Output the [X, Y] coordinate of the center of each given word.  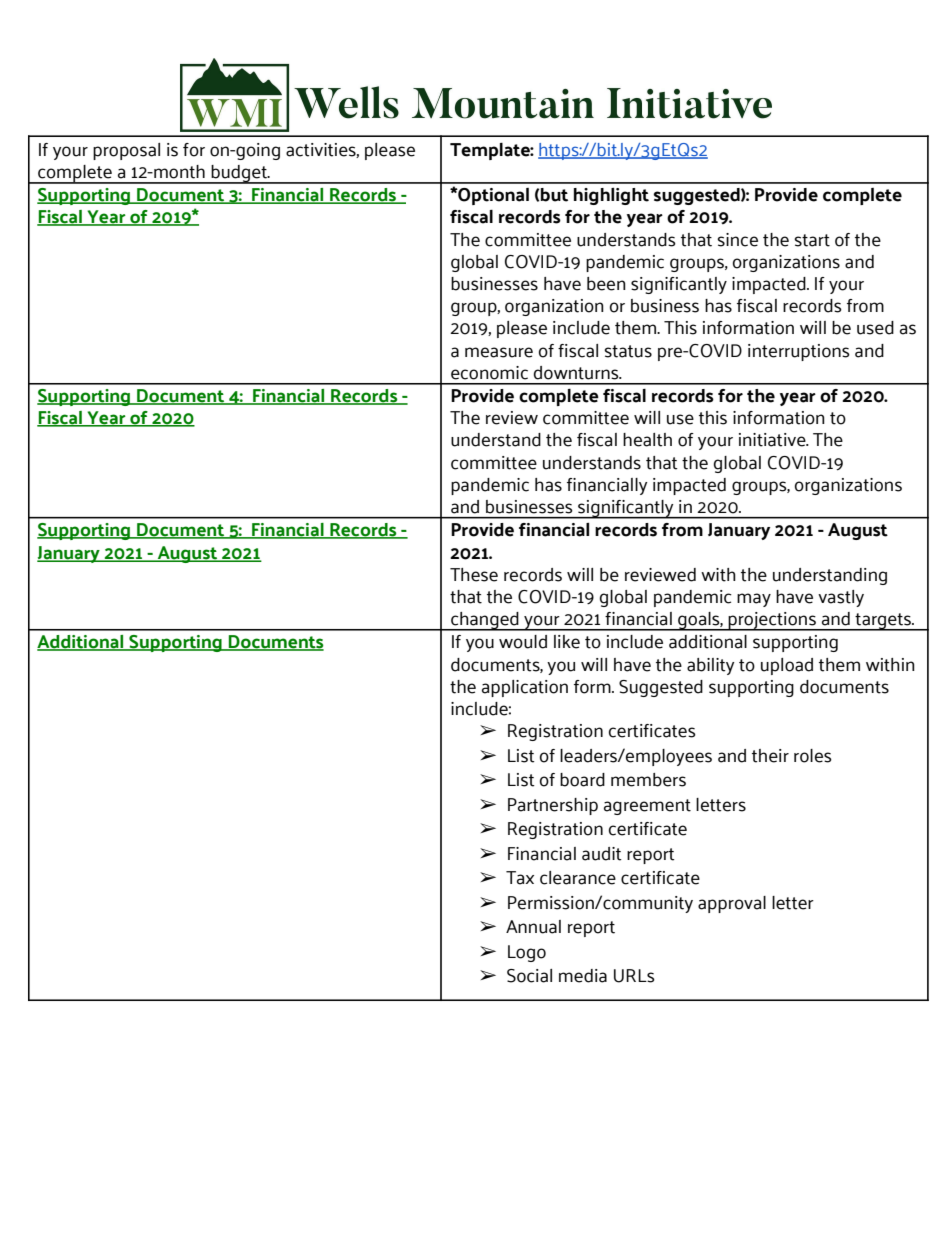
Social [529, 976]
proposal [126, 151]
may [754, 600]
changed [485, 621]
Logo [527, 953]
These [474, 575]
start [812, 240]
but [553, 195]
